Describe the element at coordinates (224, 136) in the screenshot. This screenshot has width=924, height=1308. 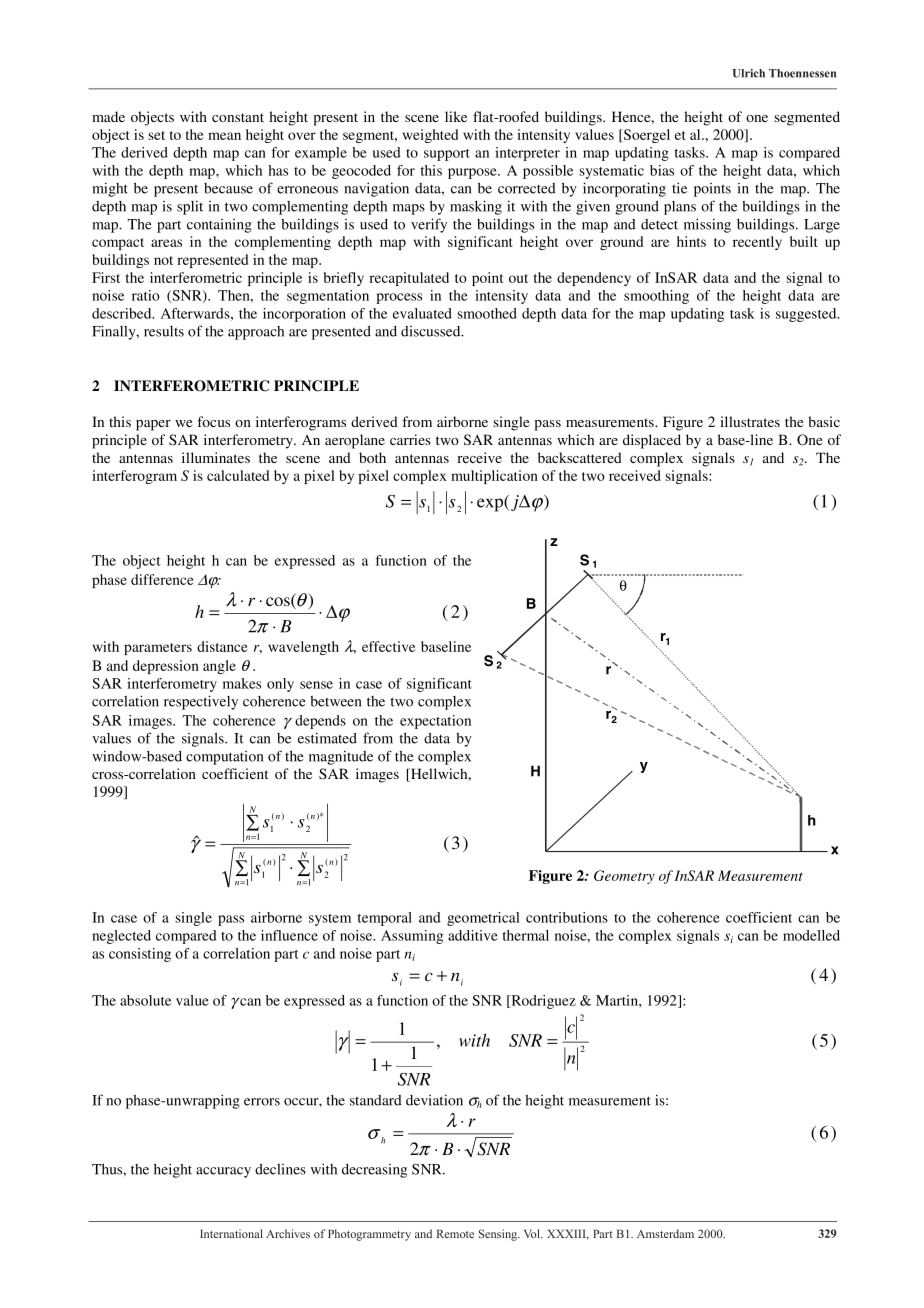
I see `mean` at that location.
